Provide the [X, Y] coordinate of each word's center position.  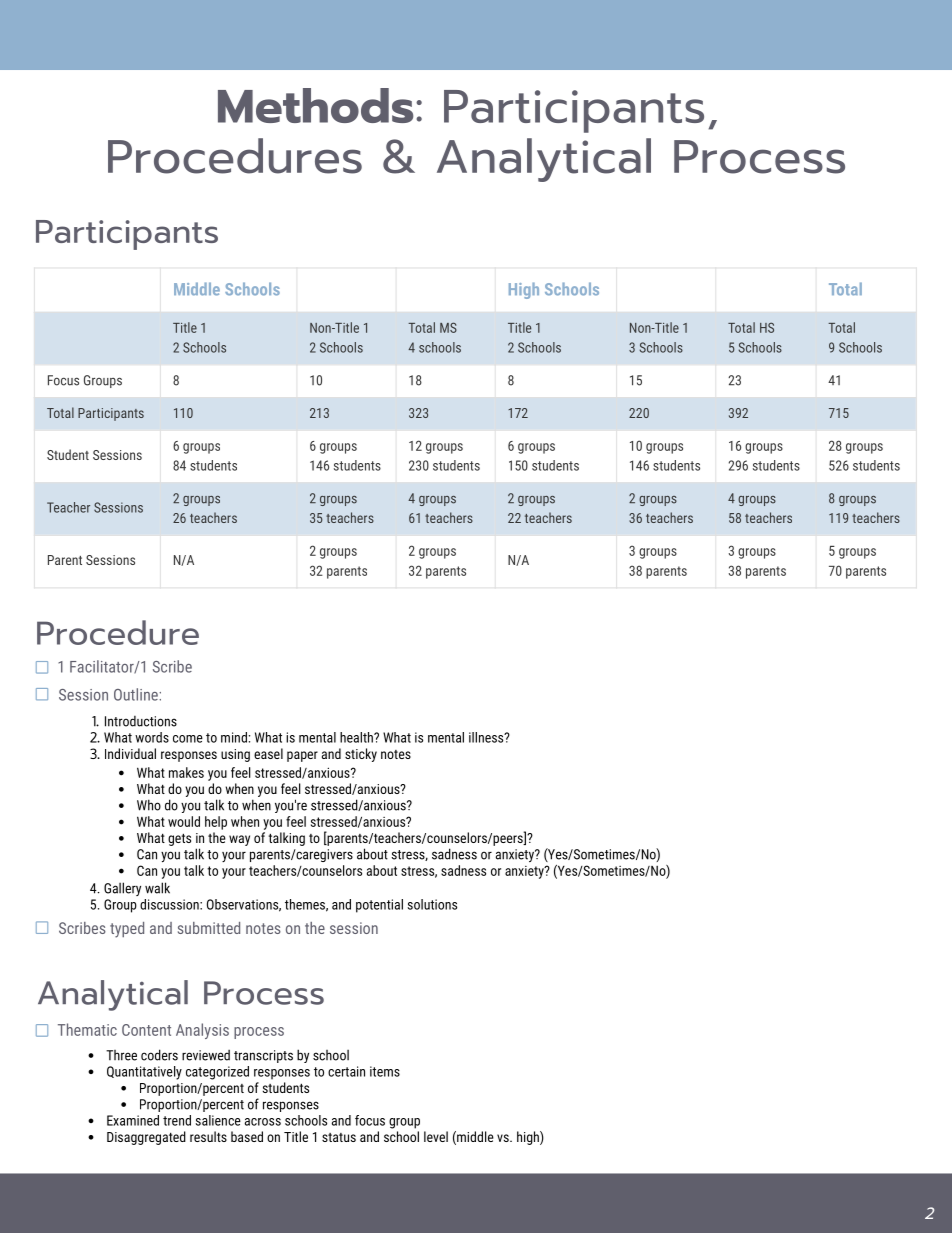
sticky [361, 755]
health [357, 737]
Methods [315, 105]
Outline [136, 694]
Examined [133, 1120]
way [239, 840]
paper [302, 756]
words [152, 737]
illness [487, 737]
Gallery [122, 889]
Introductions [141, 721]
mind [234, 737]
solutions [432, 904]
